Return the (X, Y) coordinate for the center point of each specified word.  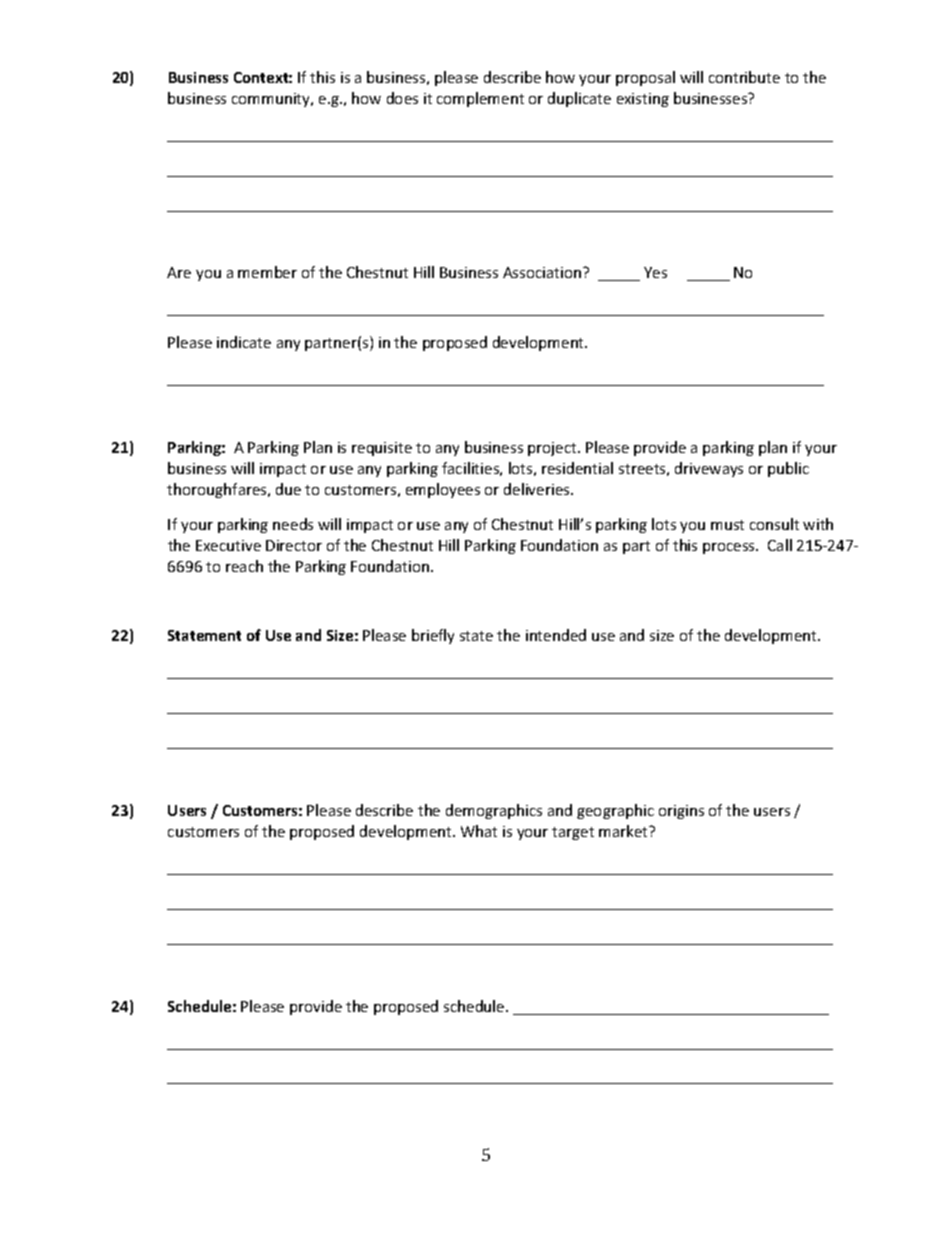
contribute (744, 77)
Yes (655, 272)
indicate (244, 342)
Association (543, 272)
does (402, 98)
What (479, 831)
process (730, 548)
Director (294, 545)
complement (480, 99)
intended (556, 635)
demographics (494, 811)
